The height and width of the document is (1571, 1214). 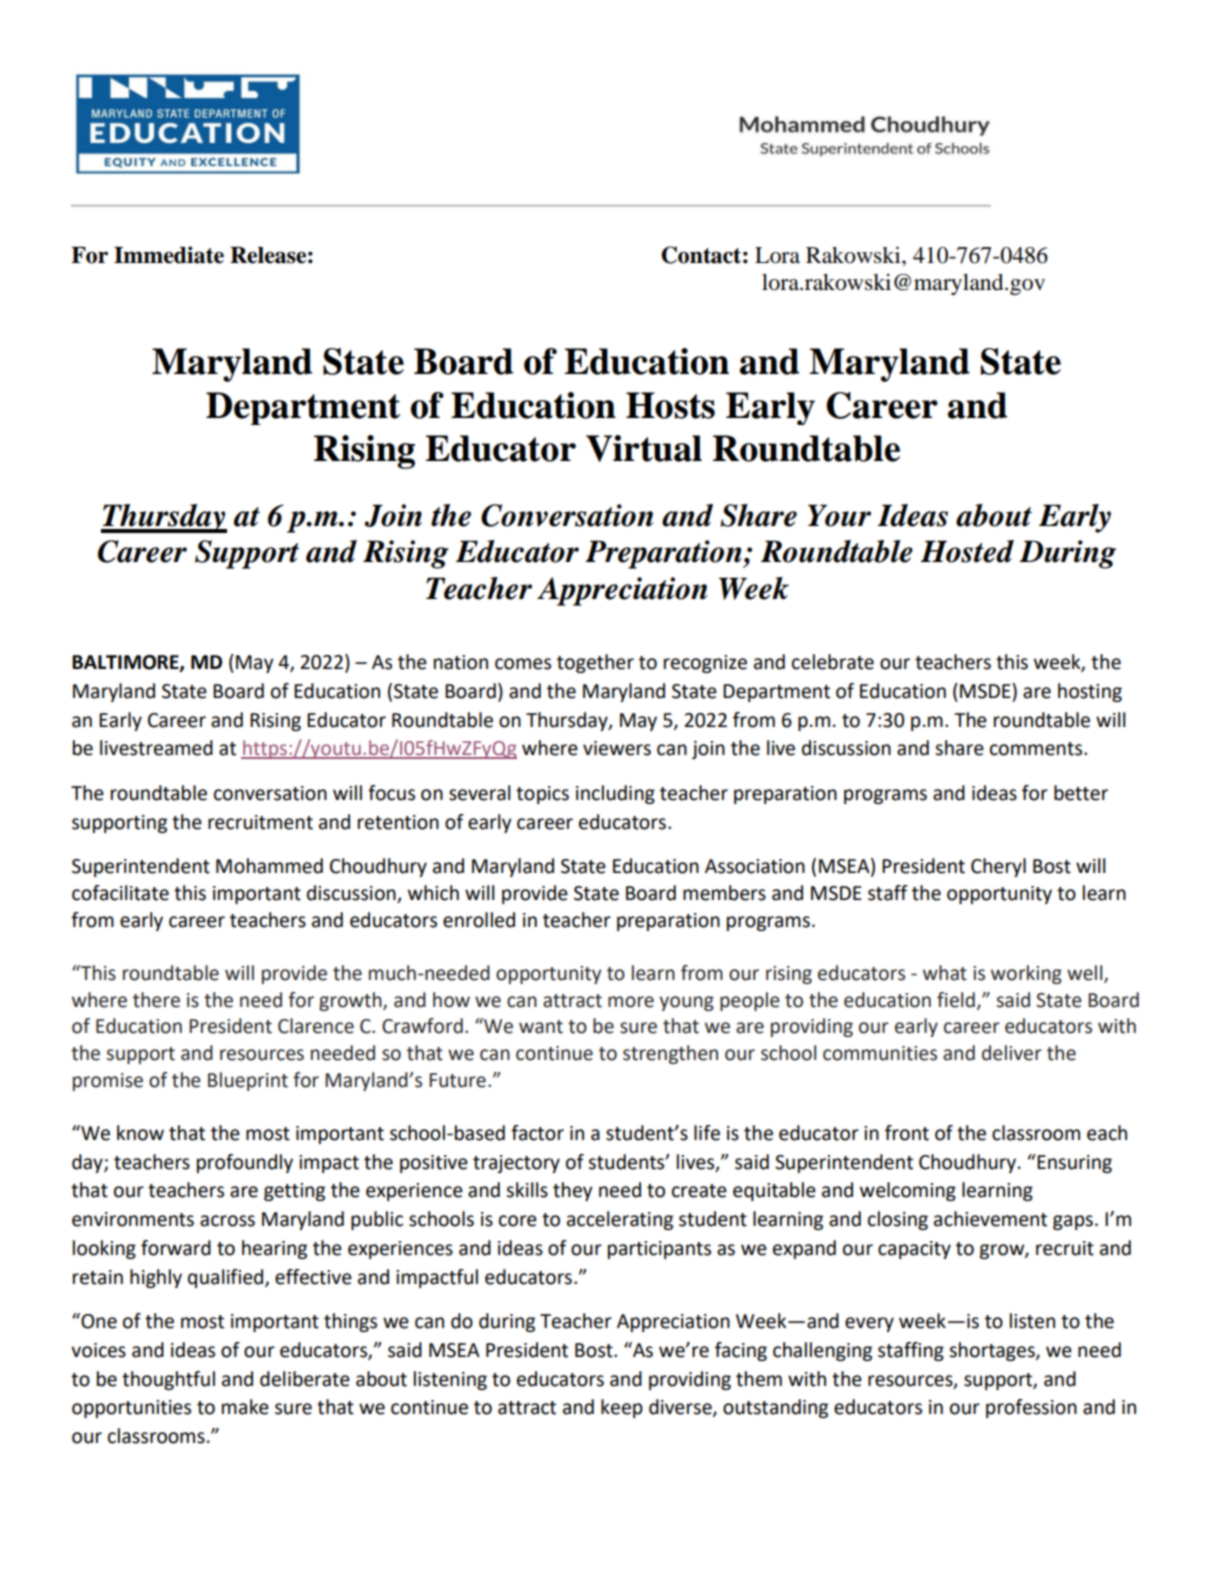 I want to click on Hosts, so click(x=670, y=405).
